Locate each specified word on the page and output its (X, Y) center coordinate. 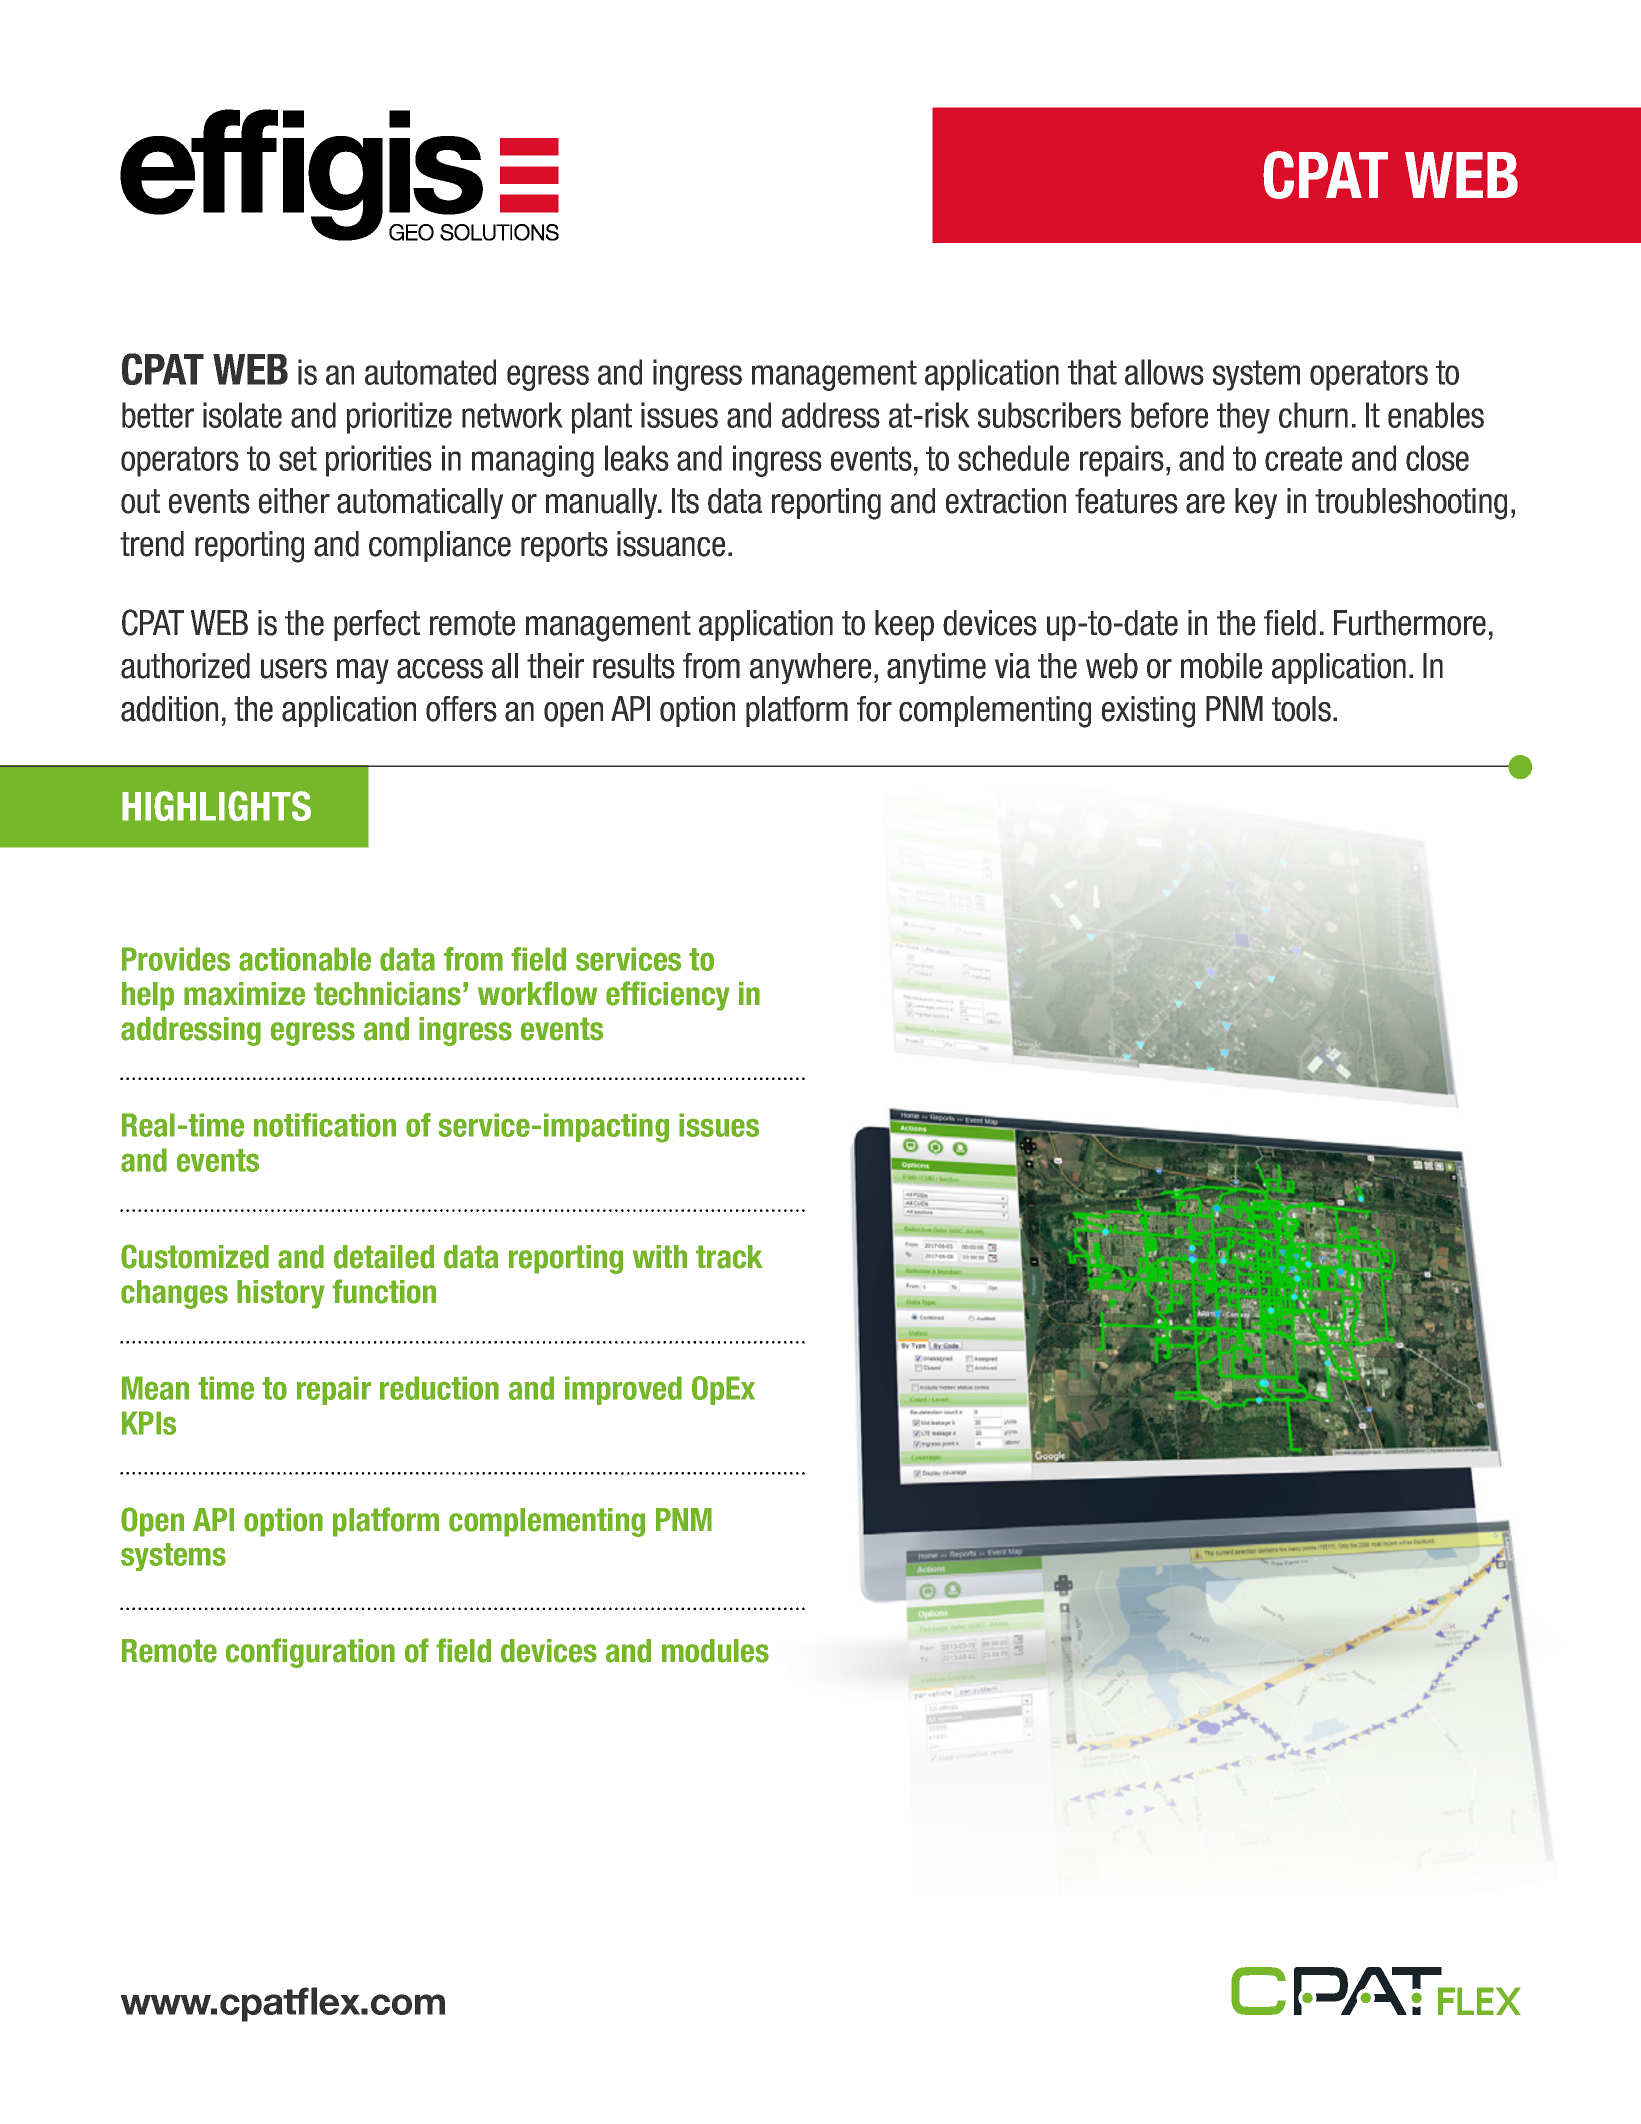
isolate (242, 415)
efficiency (668, 996)
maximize (244, 994)
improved (623, 1390)
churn (1313, 415)
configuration (310, 1653)
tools (1301, 709)
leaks (637, 458)
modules (715, 1651)
